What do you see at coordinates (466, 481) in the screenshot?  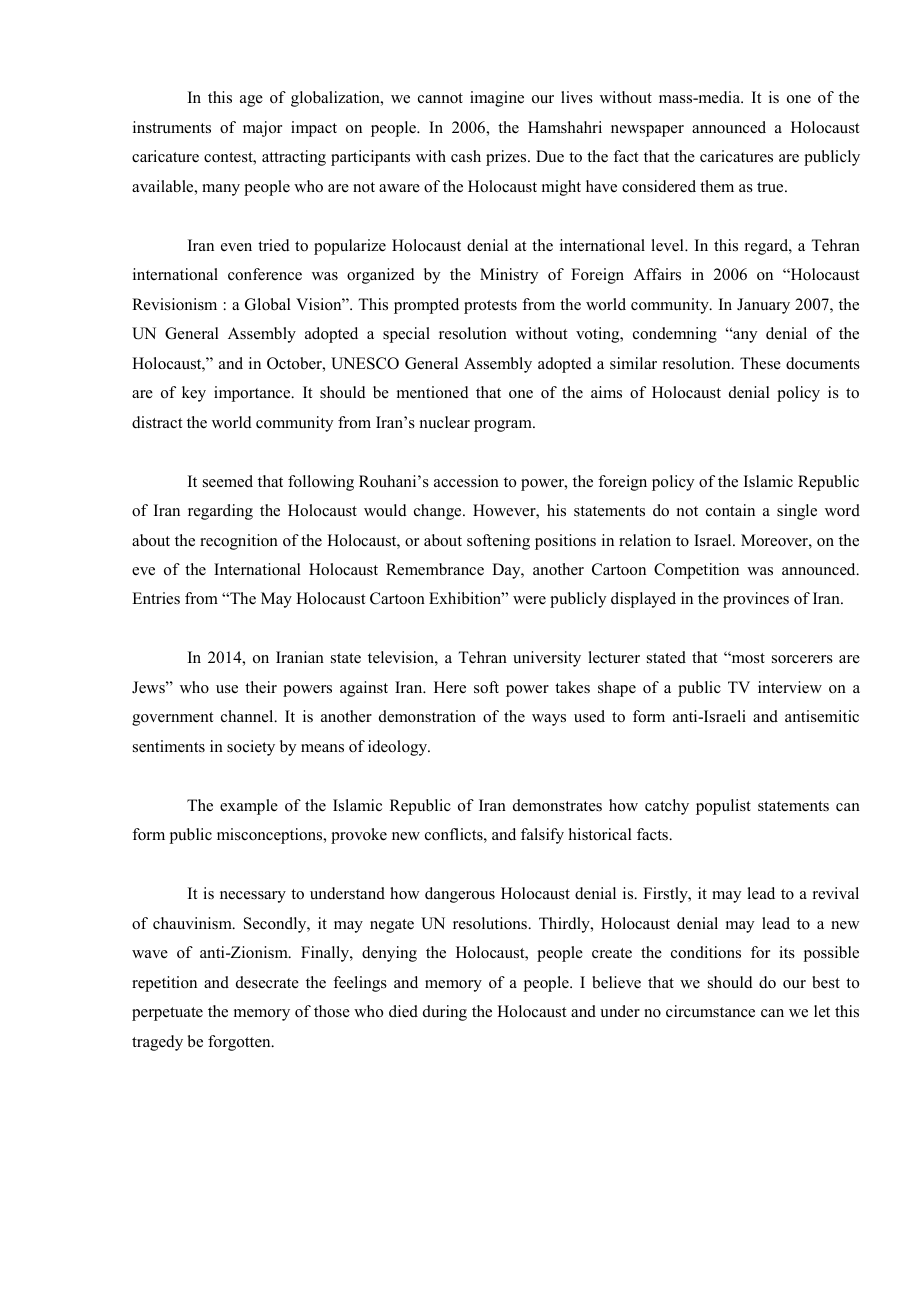 I see `accession` at bounding box center [466, 481].
